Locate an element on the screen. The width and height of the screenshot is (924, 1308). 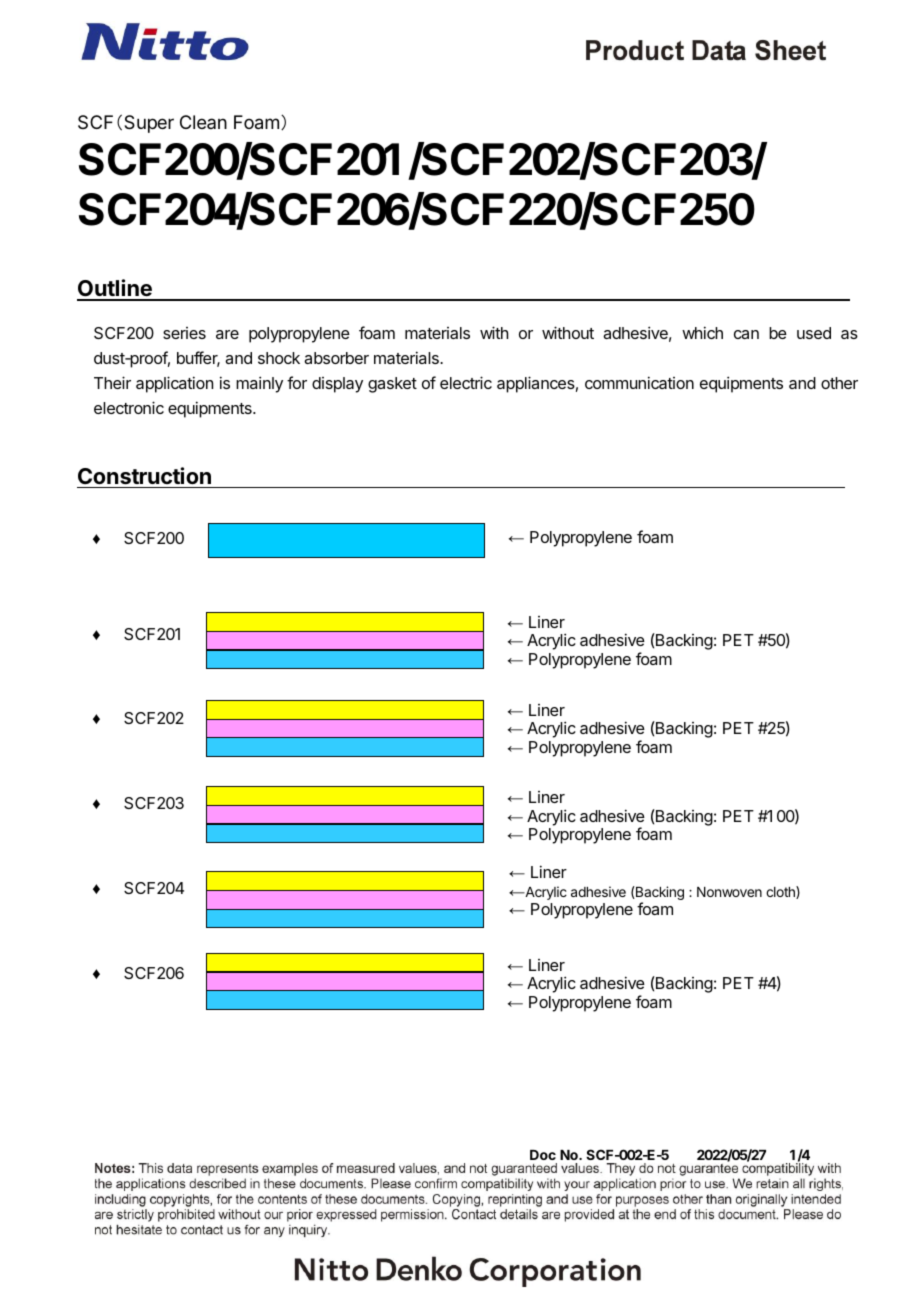
Nonwoven is located at coordinates (729, 892).
